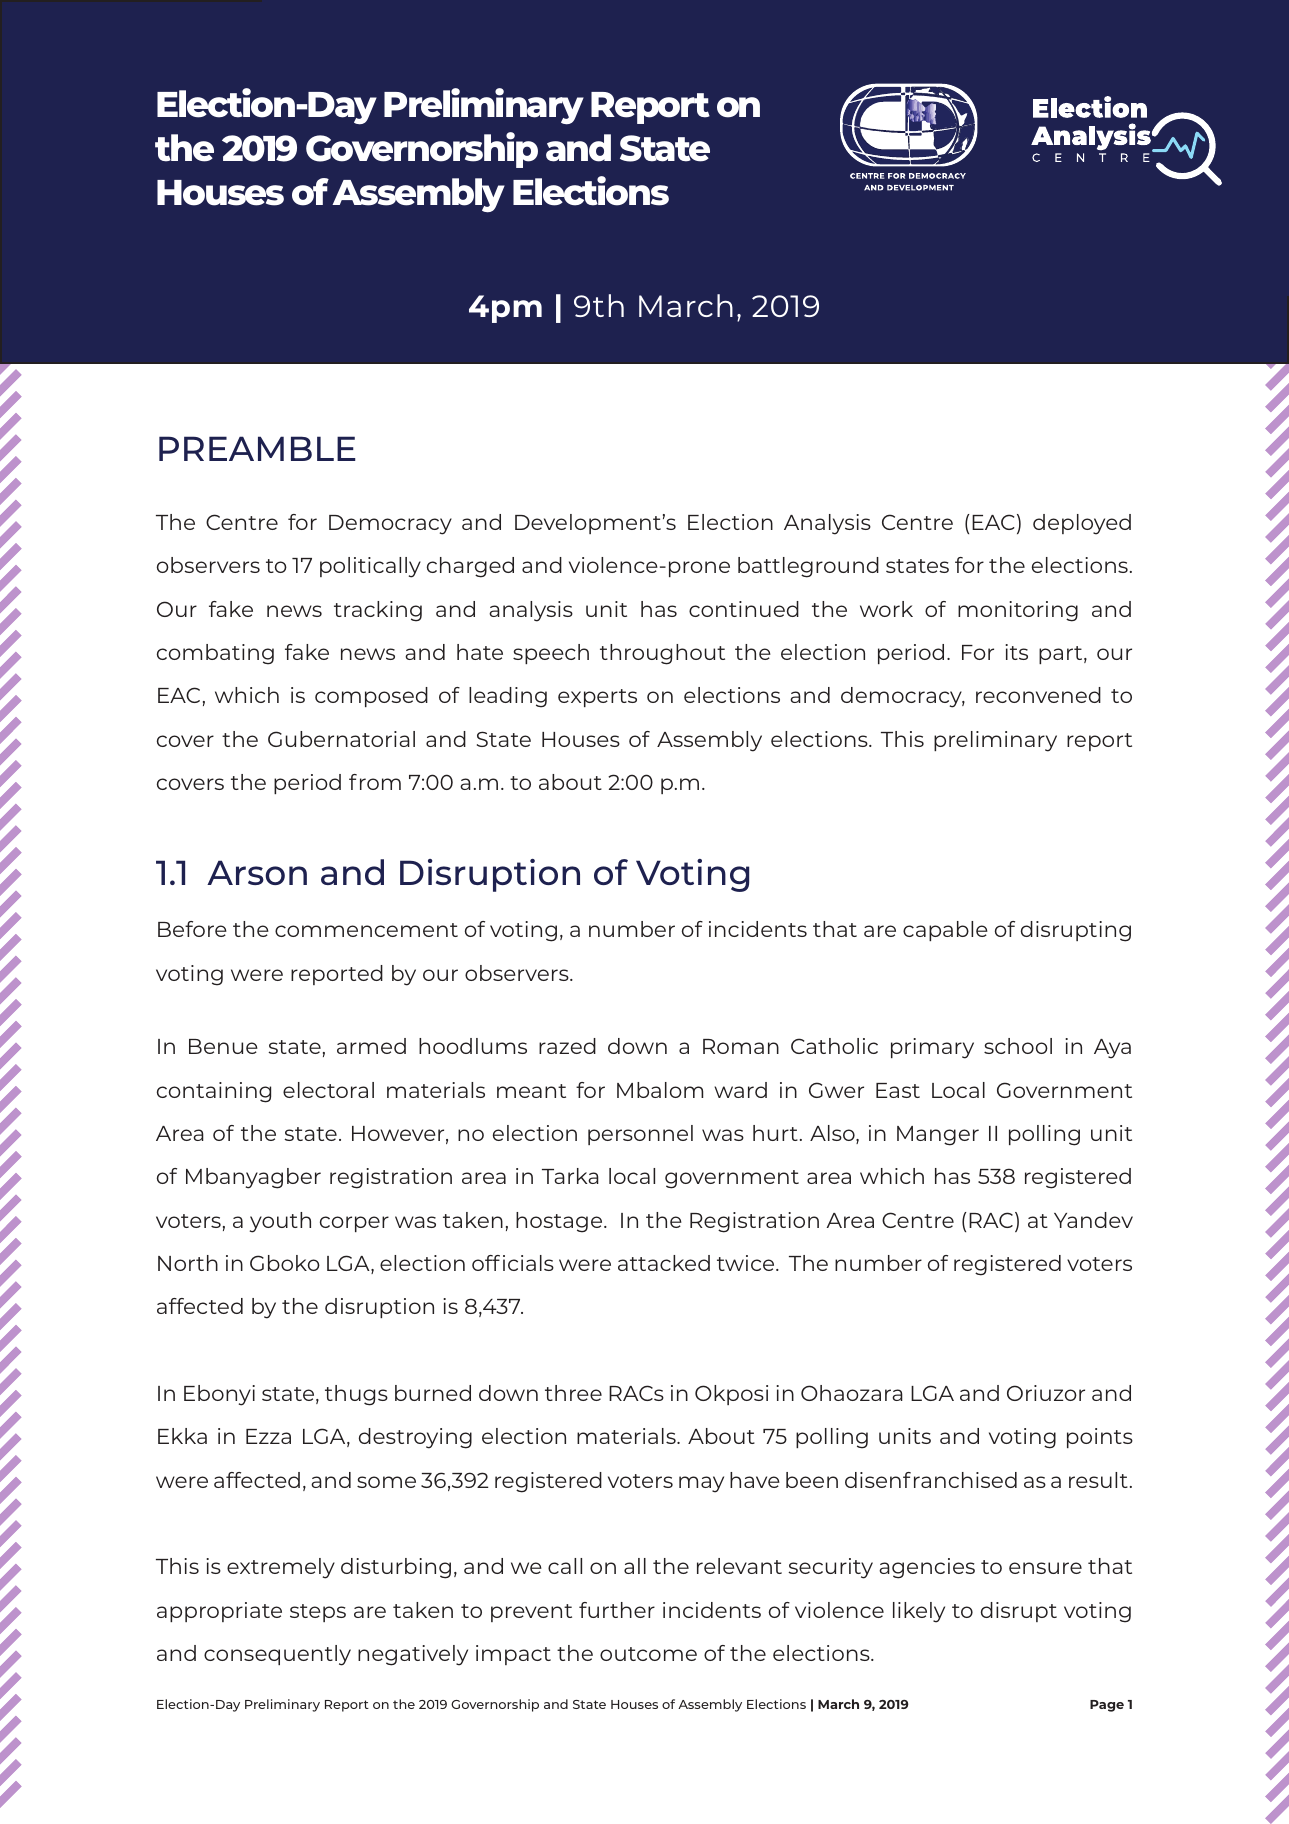  I want to click on battleground, so click(808, 567).
